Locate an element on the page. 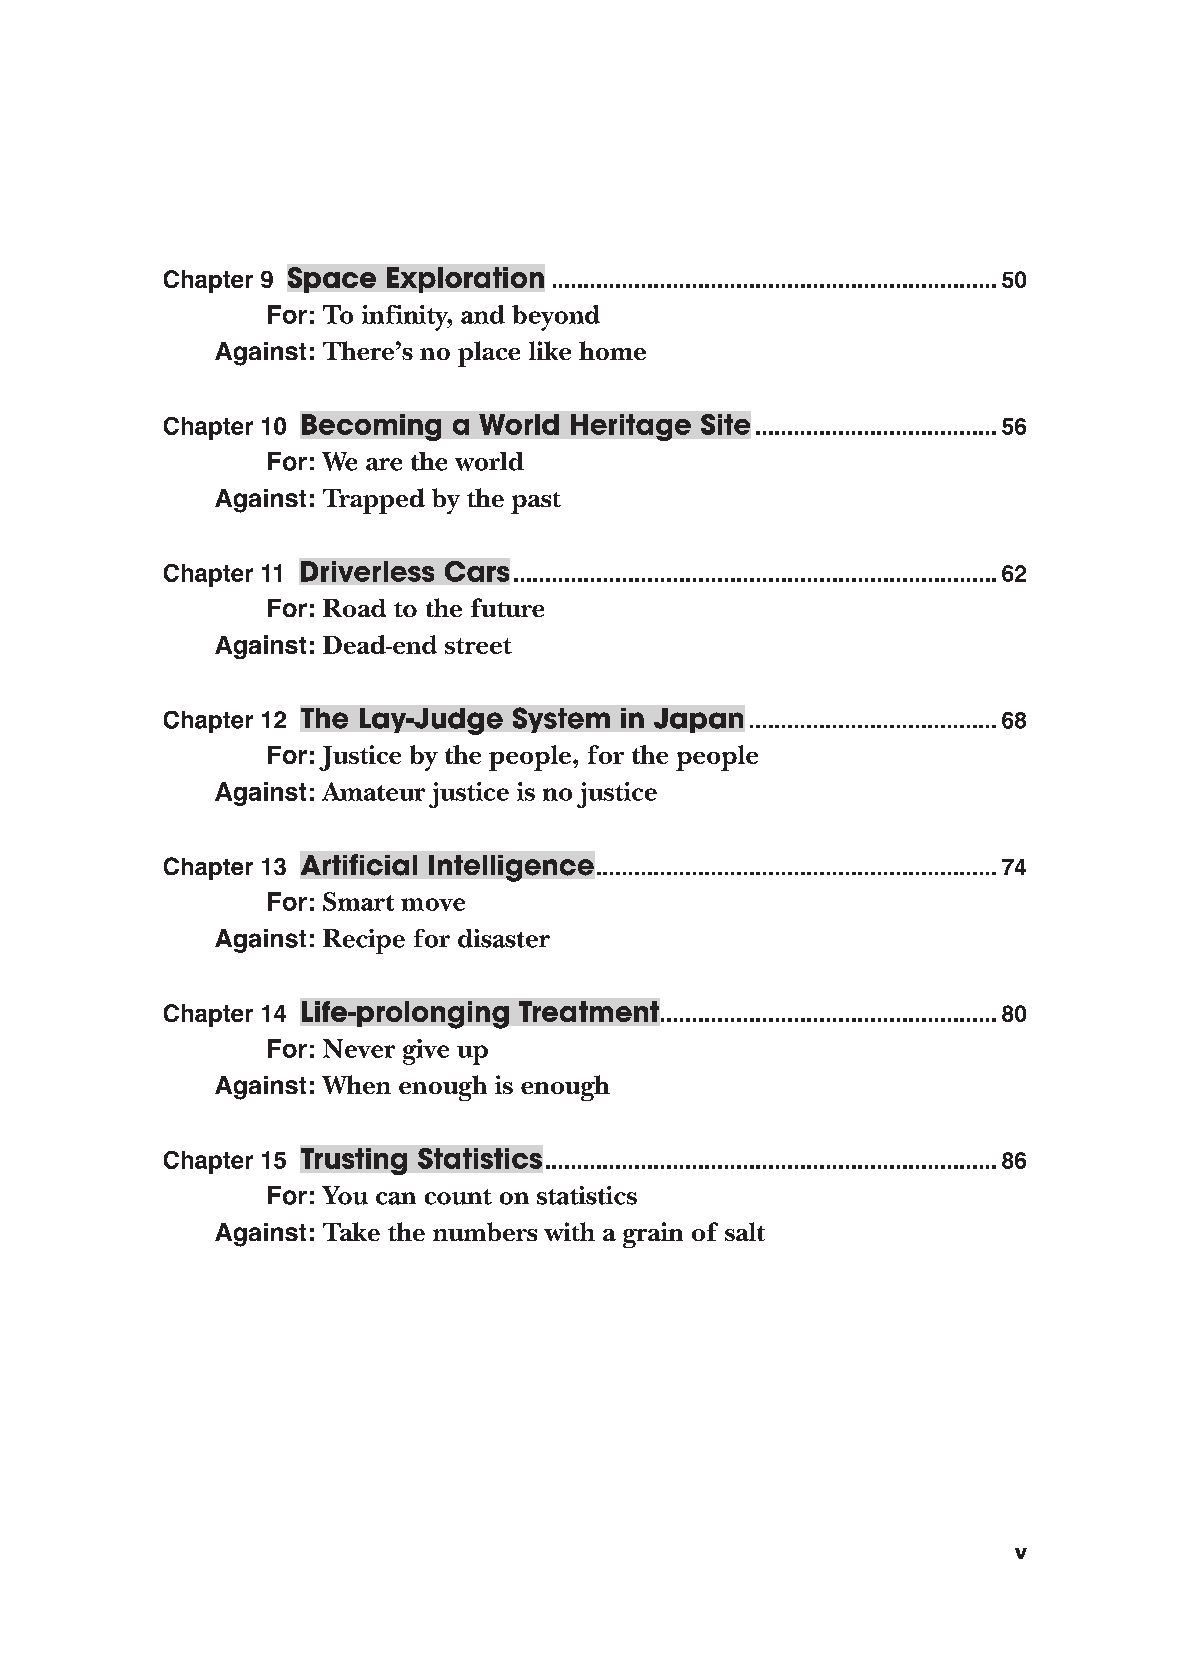 This document has height=1671, width=1183. future is located at coordinates (507, 607).
